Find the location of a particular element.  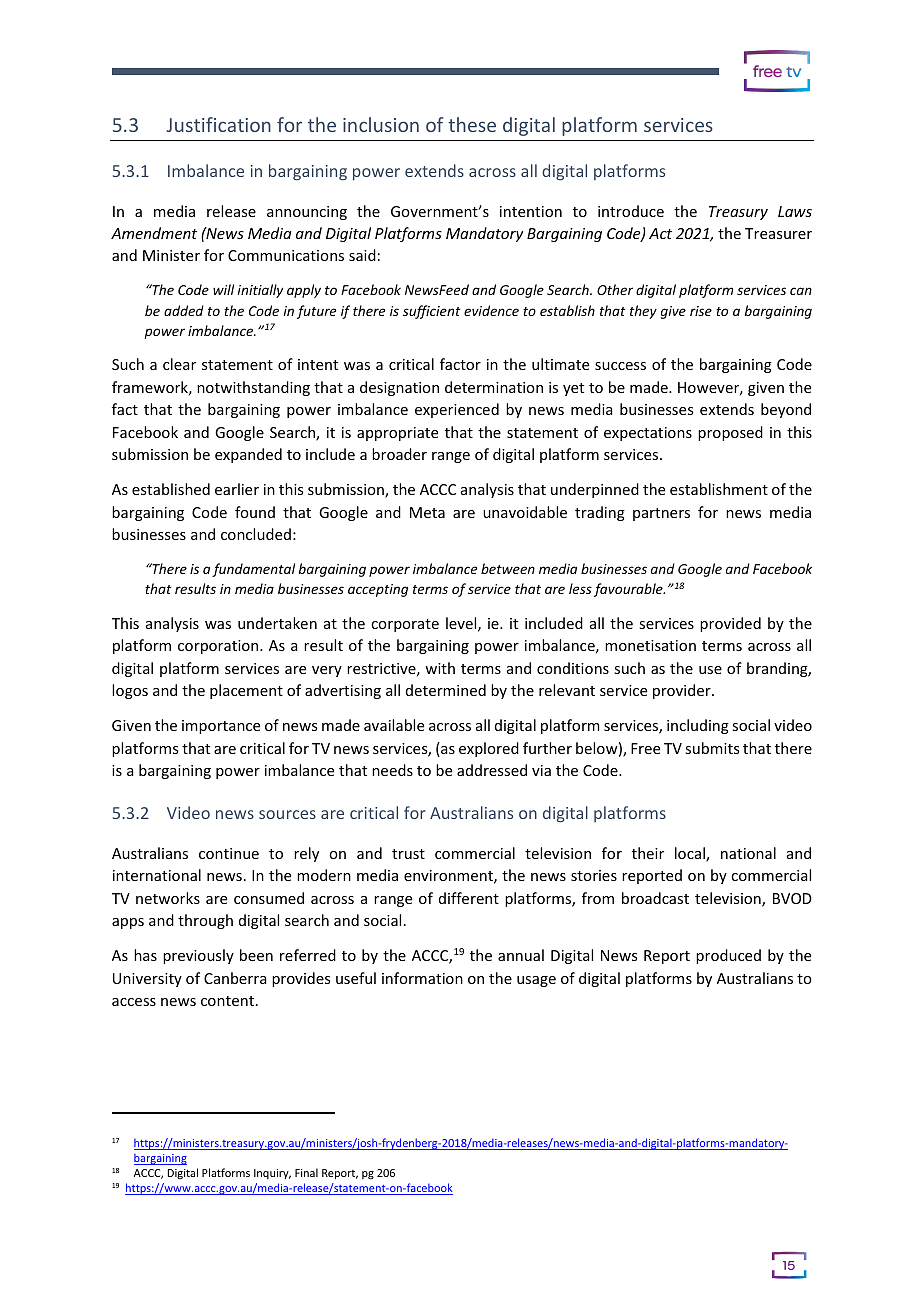

determined is located at coordinates (446, 690).
